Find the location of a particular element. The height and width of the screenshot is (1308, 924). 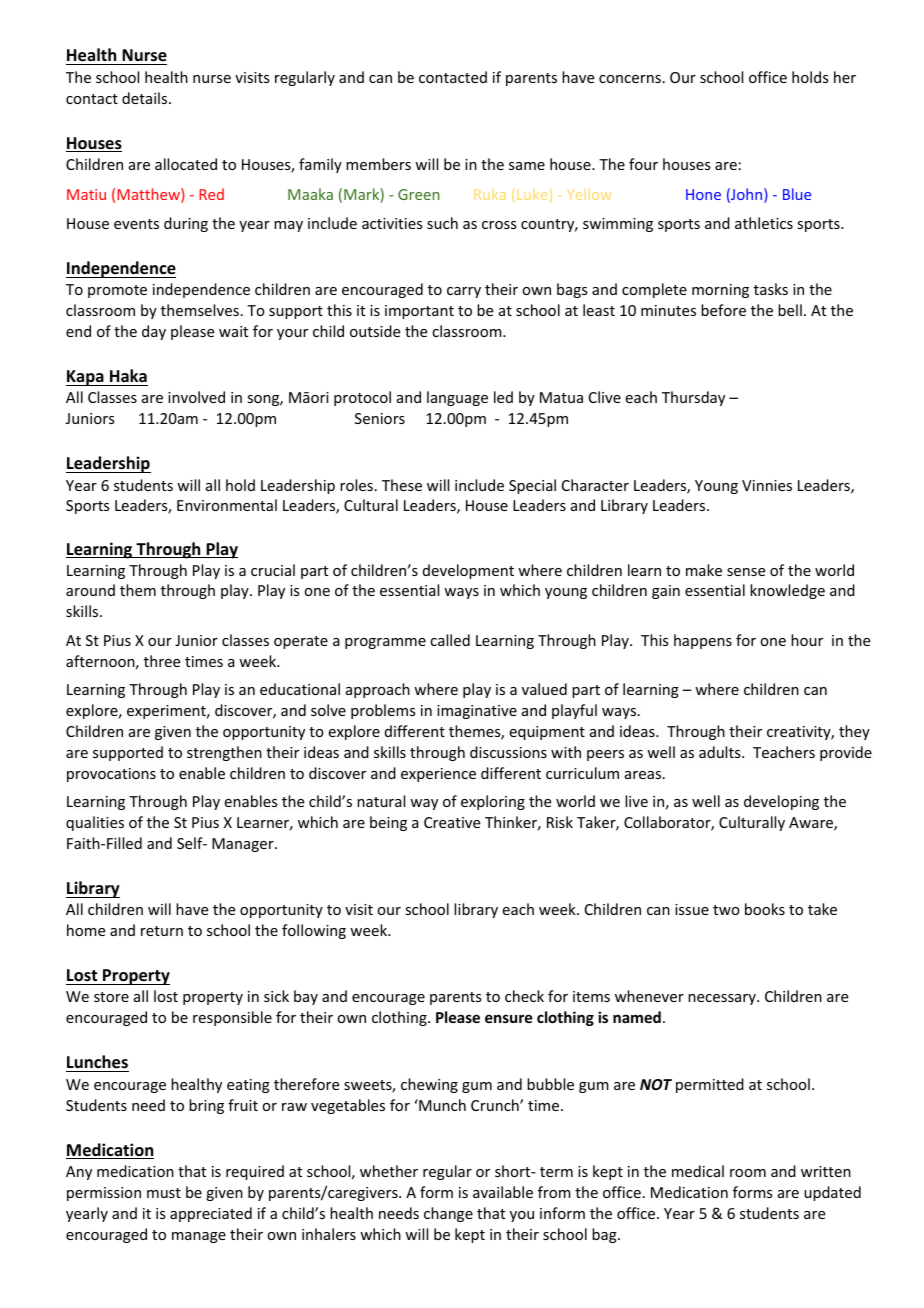

strengthen is located at coordinates (224, 753).
